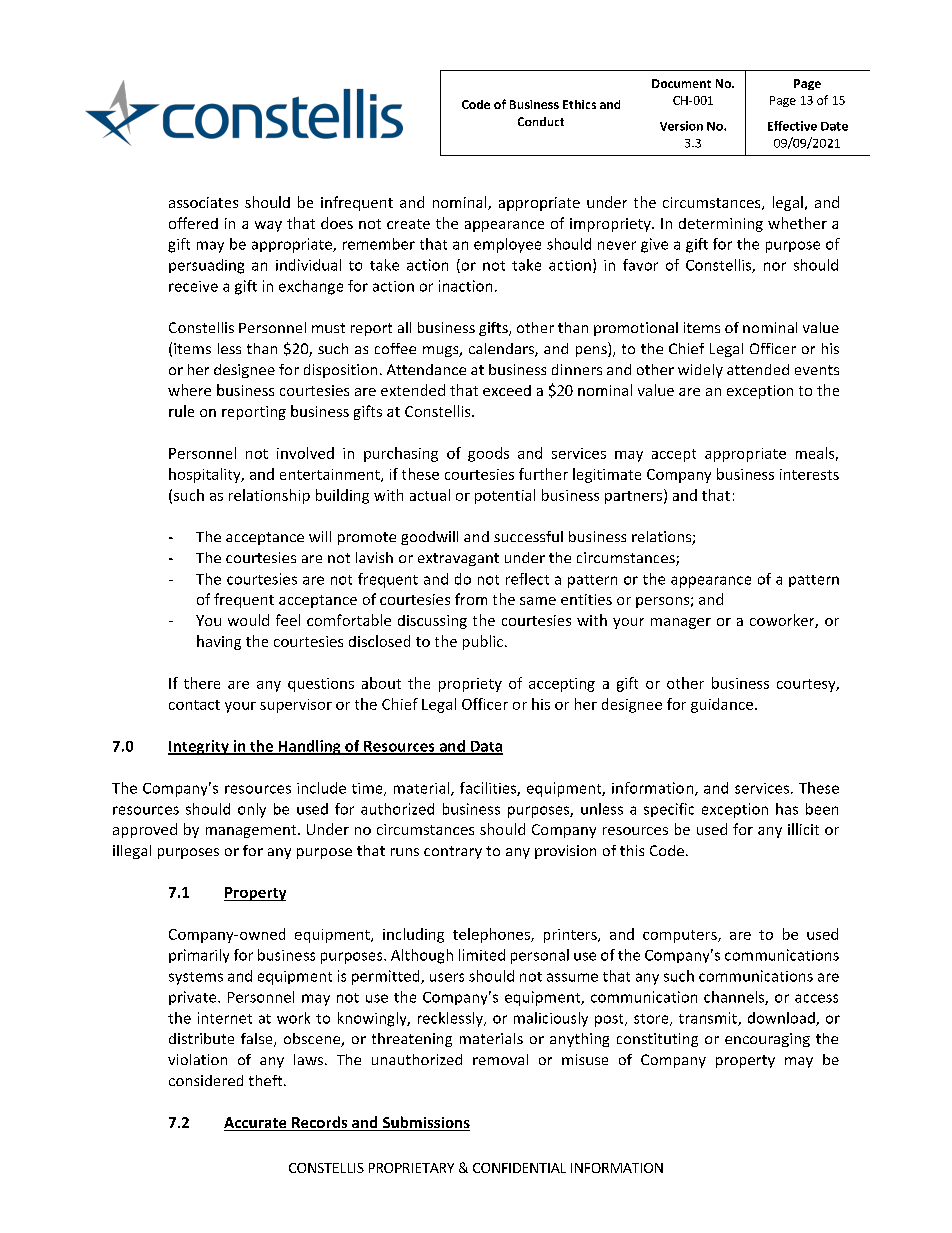 The height and width of the document is (1233, 952). What do you see at coordinates (792, 126) in the document?
I see `Effective` at bounding box center [792, 126].
